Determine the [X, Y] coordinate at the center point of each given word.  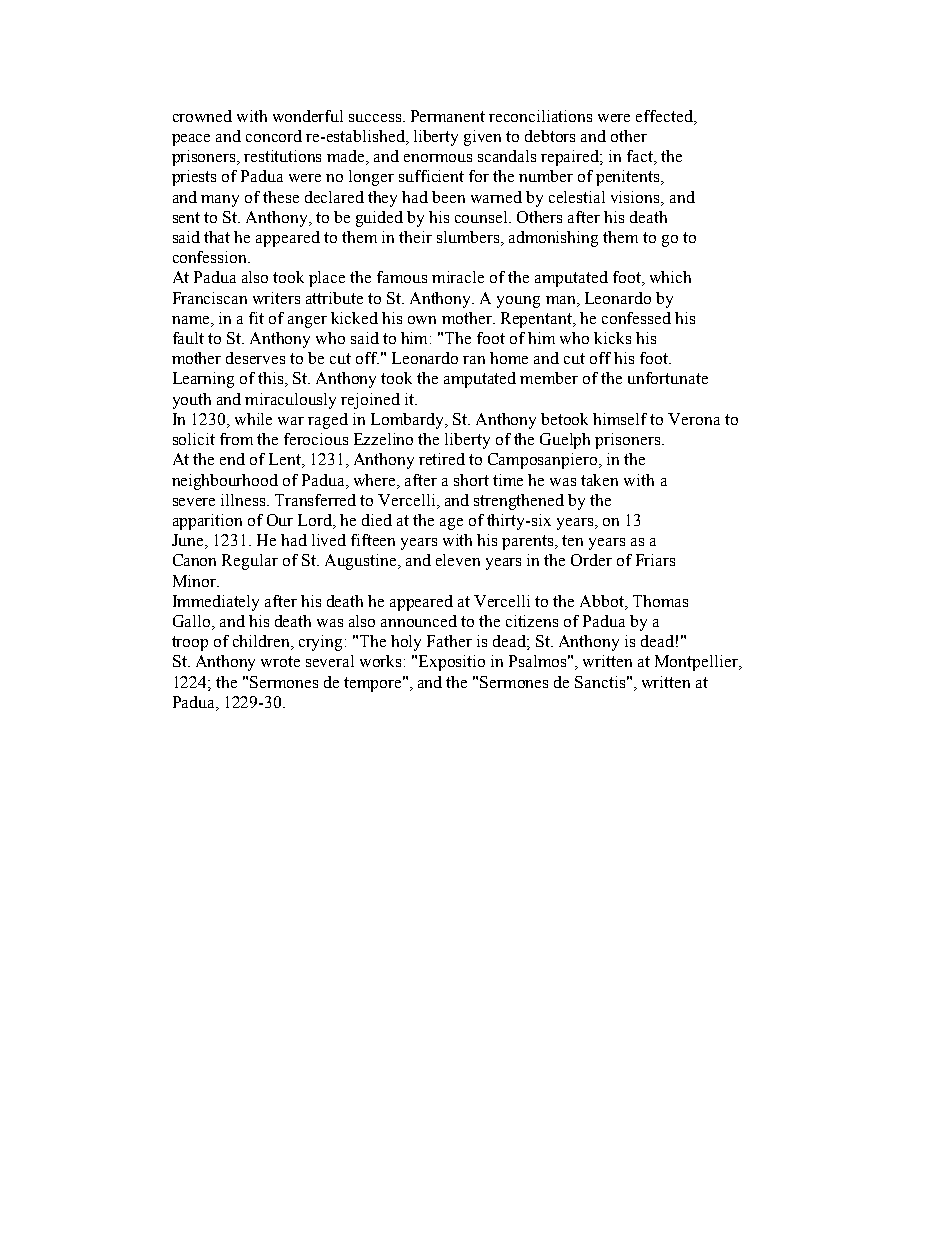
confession [211, 257]
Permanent [448, 116]
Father [449, 641]
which [670, 277]
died [377, 520]
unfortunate [668, 378]
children [262, 642]
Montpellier [697, 663]
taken [599, 480]
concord [274, 136]
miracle [458, 277]
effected [665, 116]
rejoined [370, 401]
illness [244, 500]
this [272, 379]
